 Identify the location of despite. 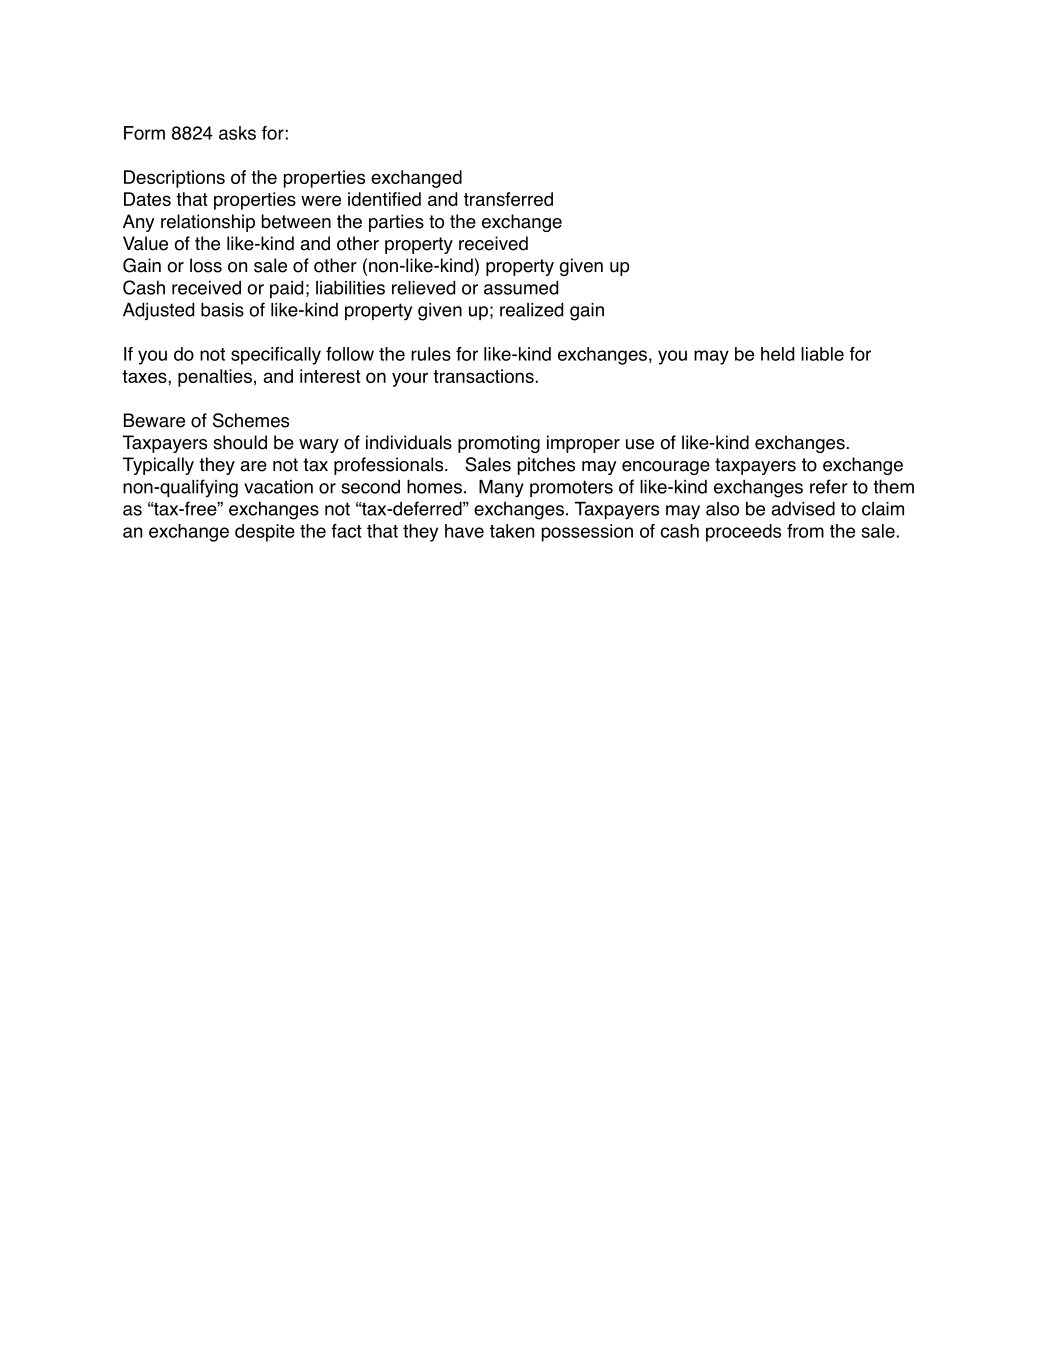
(265, 533).
